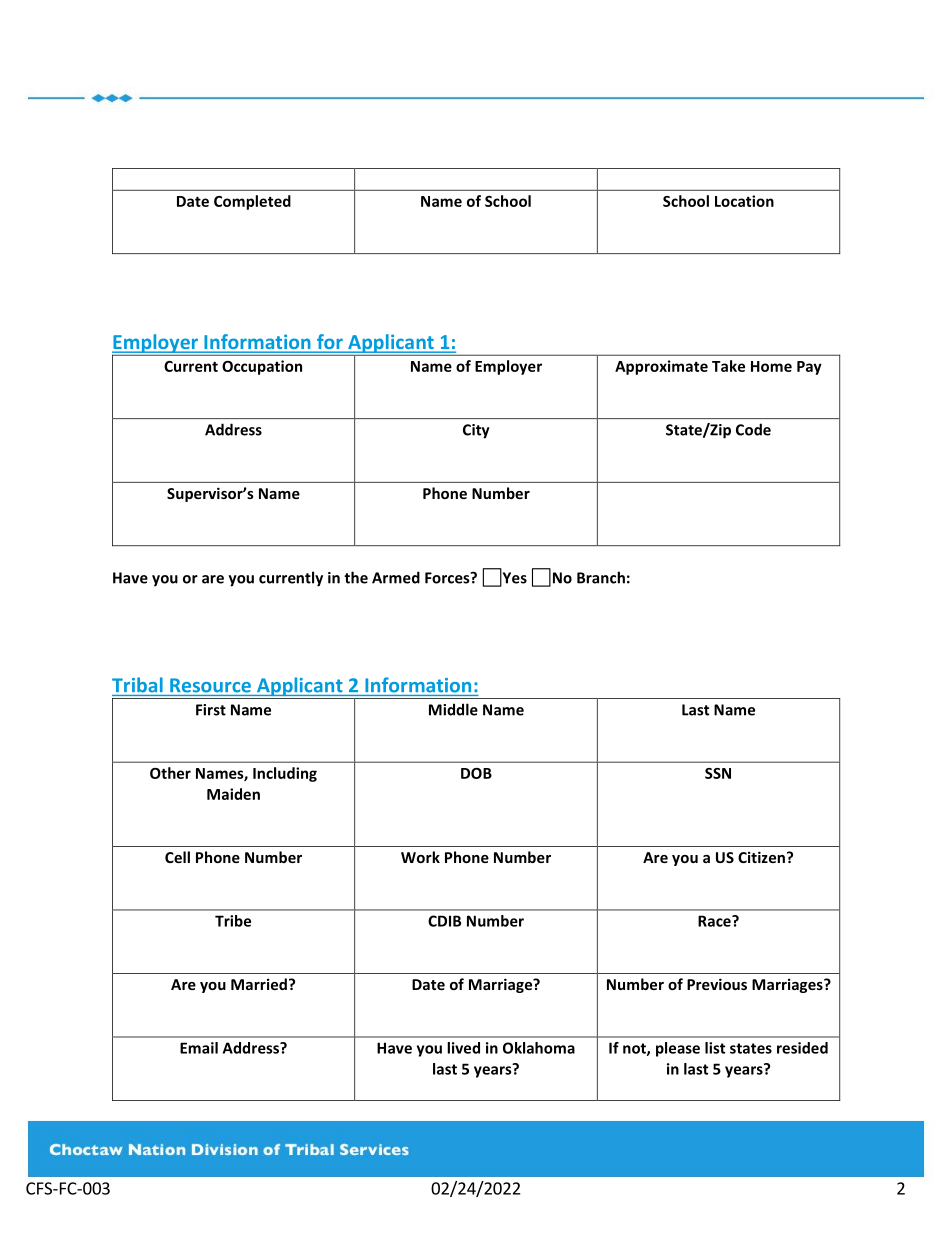 The height and width of the screenshot is (1233, 952). What do you see at coordinates (252, 202) in the screenshot?
I see `Completed` at bounding box center [252, 202].
